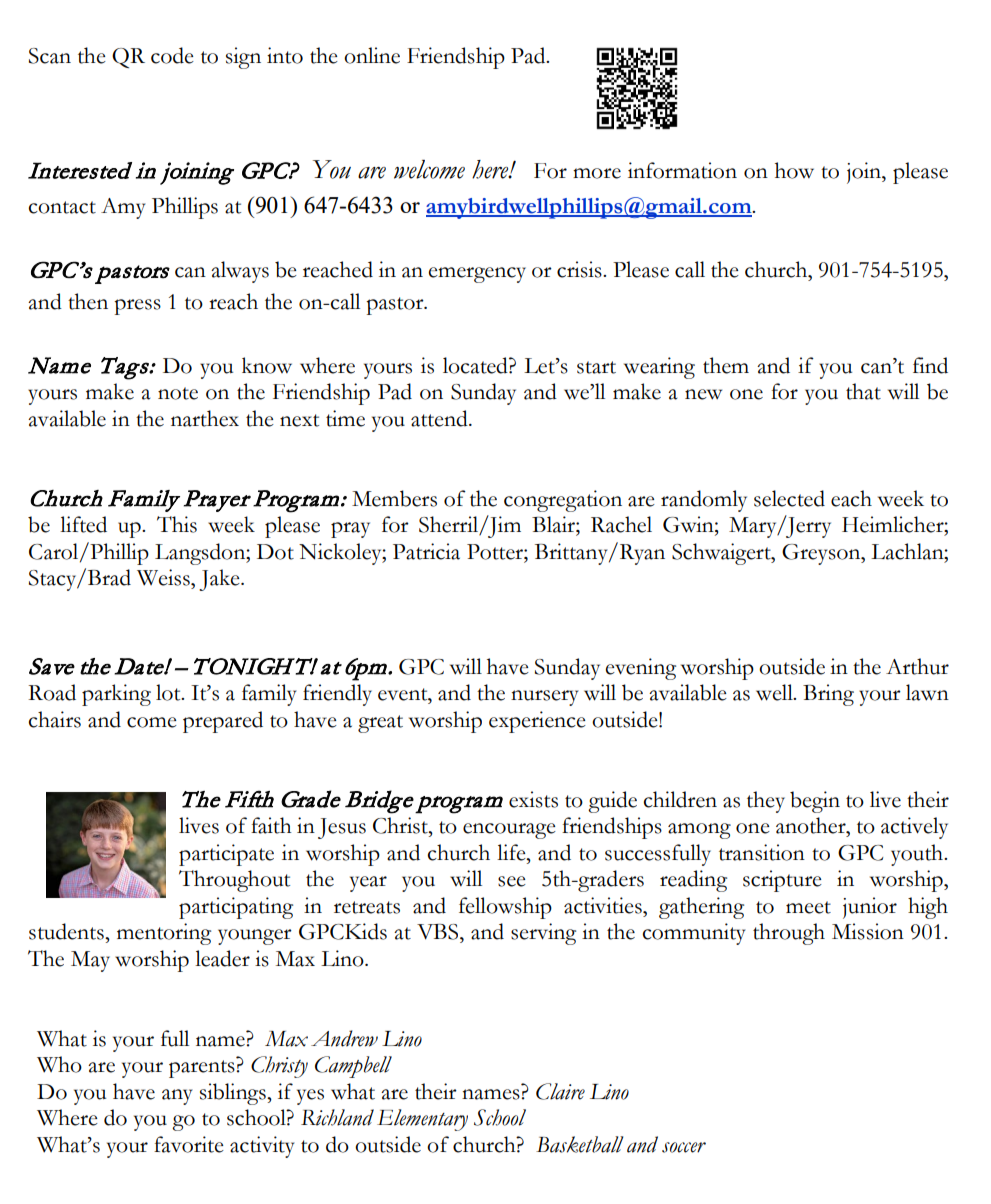  I want to click on favorite, so click(189, 1144).
